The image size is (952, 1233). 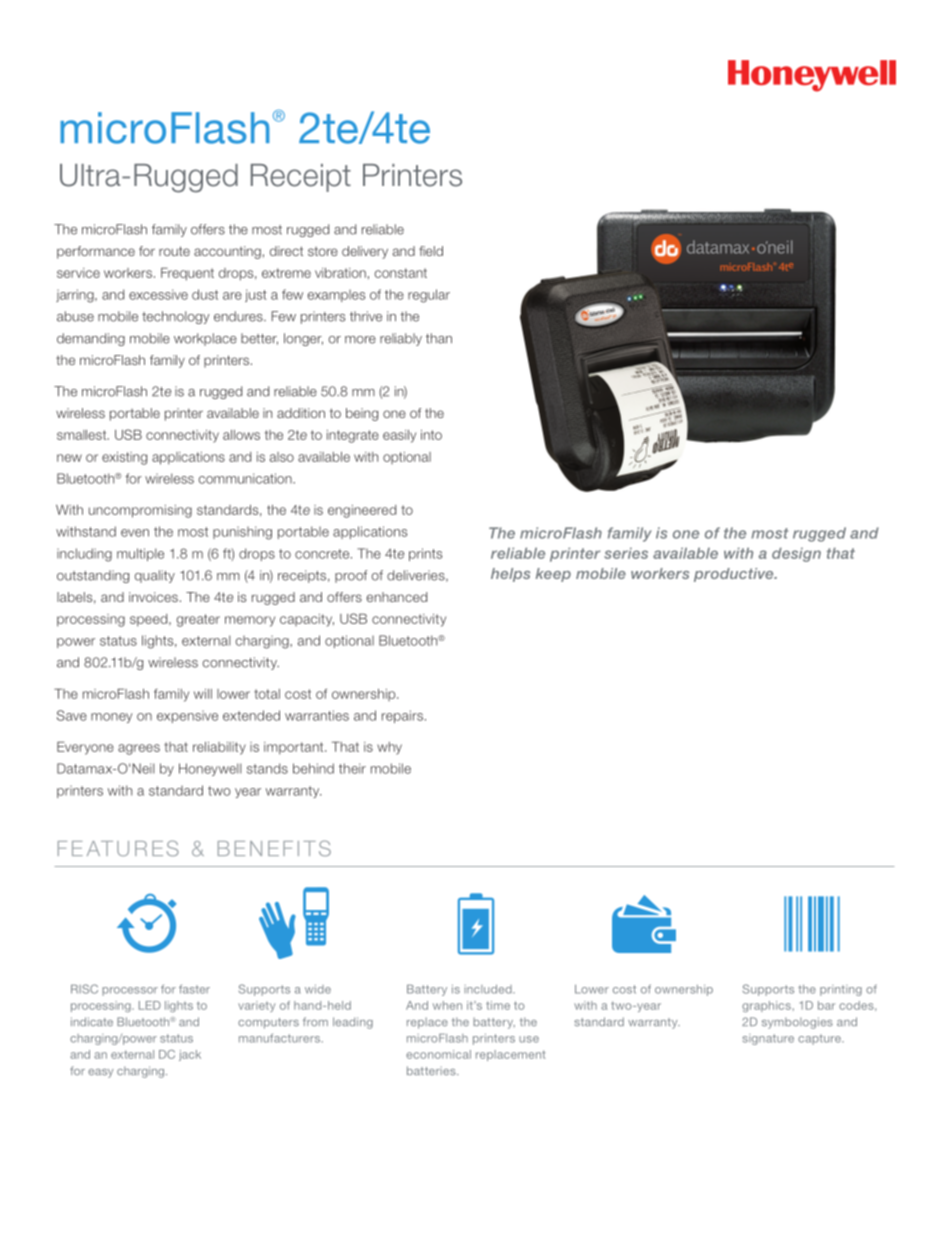 What do you see at coordinates (429, 296) in the screenshot?
I see `regular` at bounding box center [429, 296].
